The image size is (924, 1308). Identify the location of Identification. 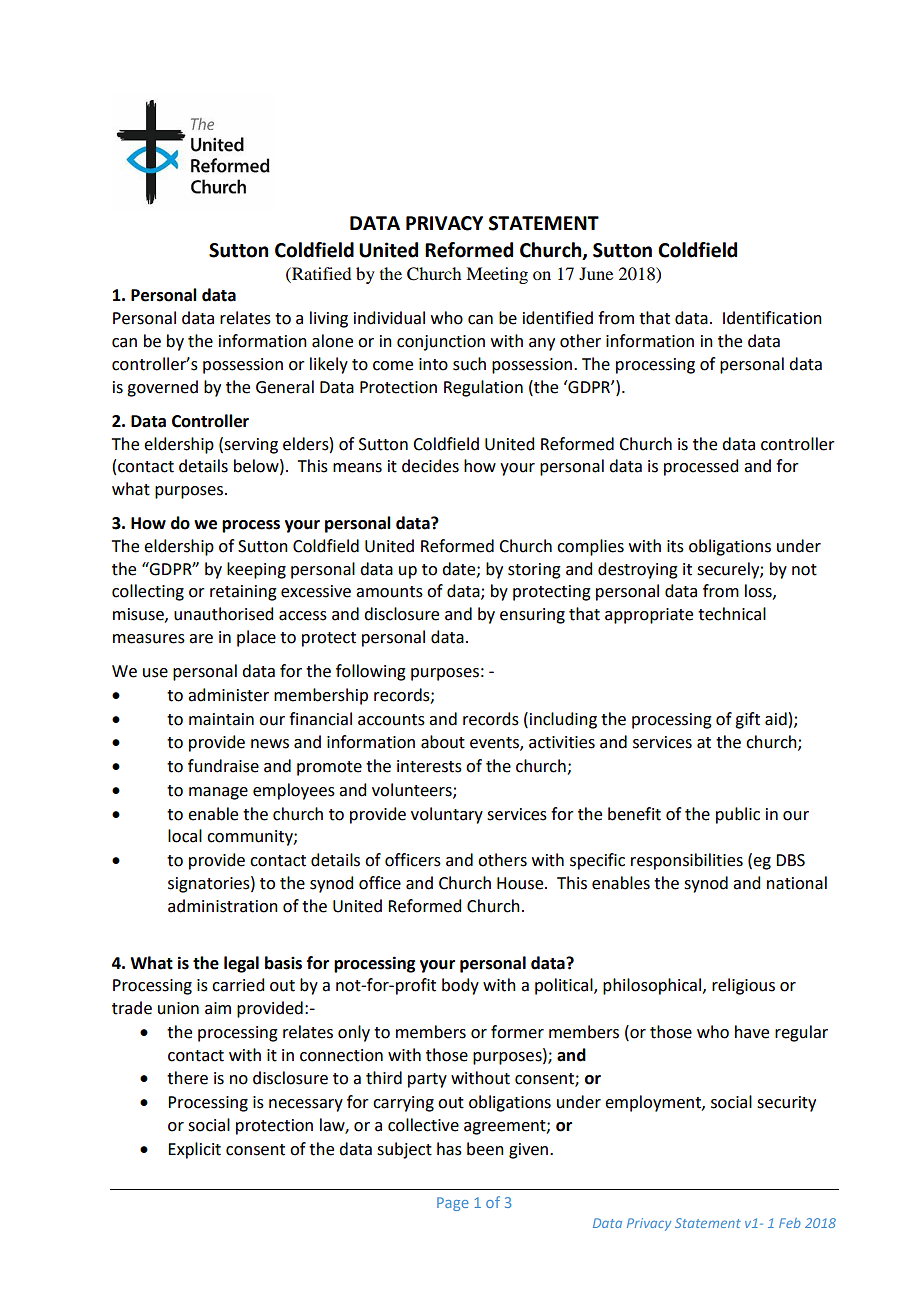
(772, 318).
